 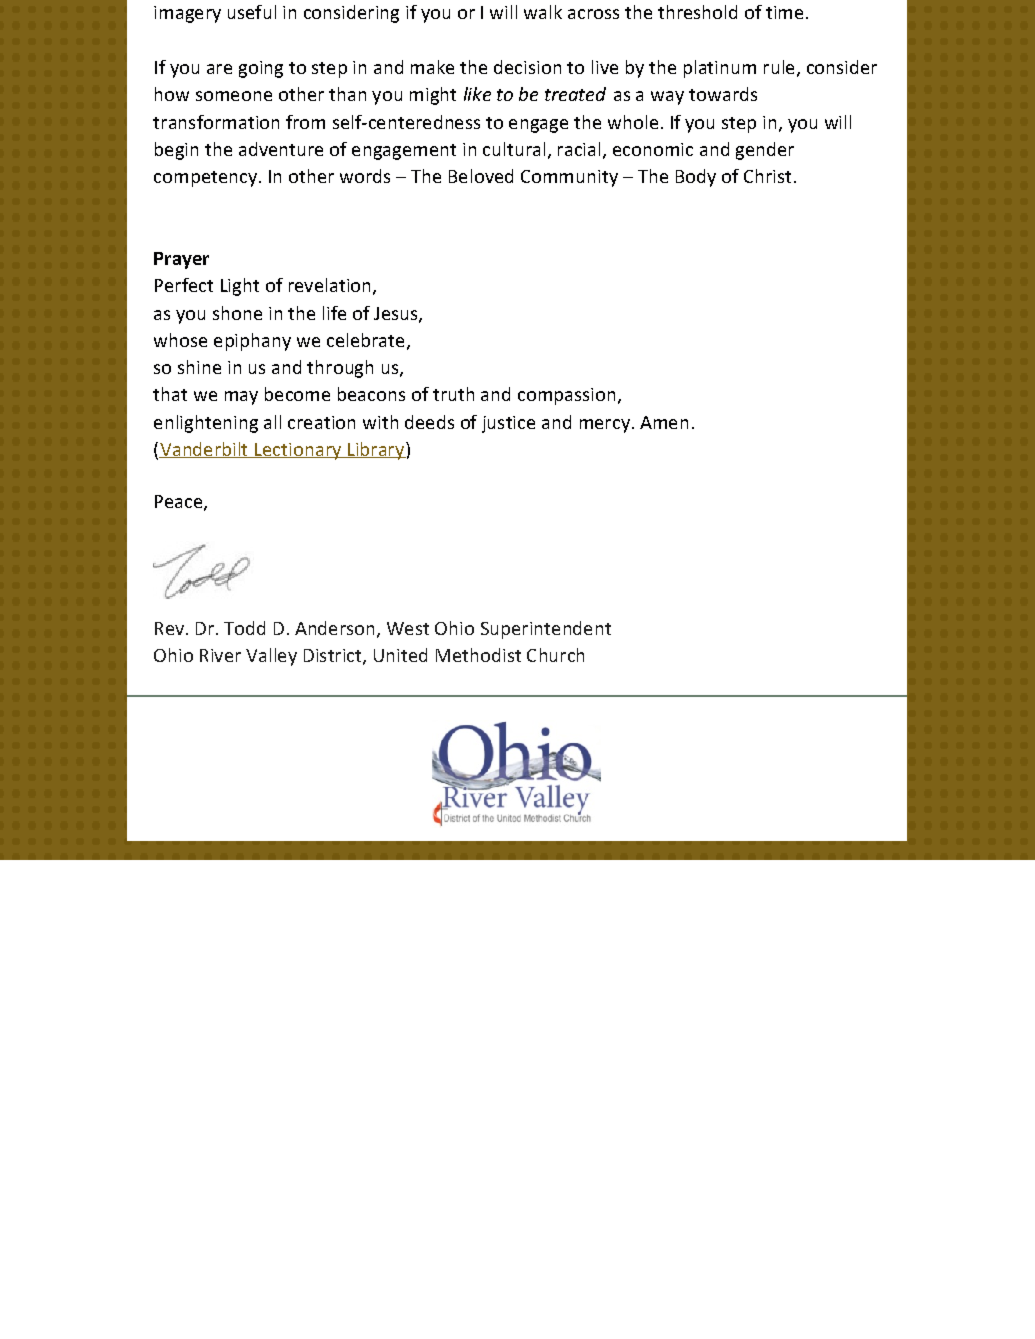 I want to click on Jesus, so click(x=397, y=314).
